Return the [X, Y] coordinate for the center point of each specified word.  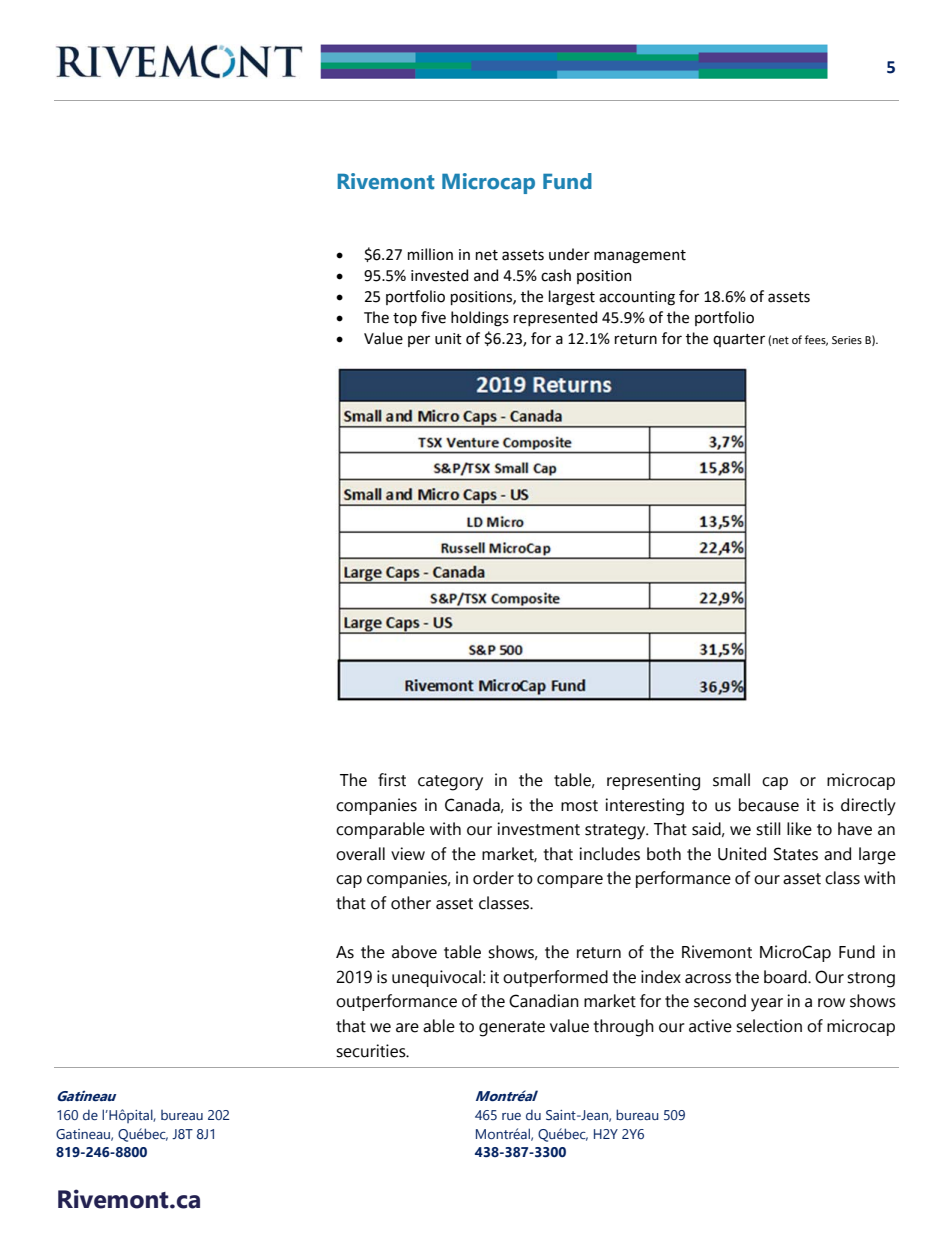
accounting [637, 298]
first [392, 780]
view [408, 854]
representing [653, 782]
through [623, 1028]
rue [511, 1116]
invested [439, 275]
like [799, 829]
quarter [739, 340]
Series [847, 340]
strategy [616, 832]
